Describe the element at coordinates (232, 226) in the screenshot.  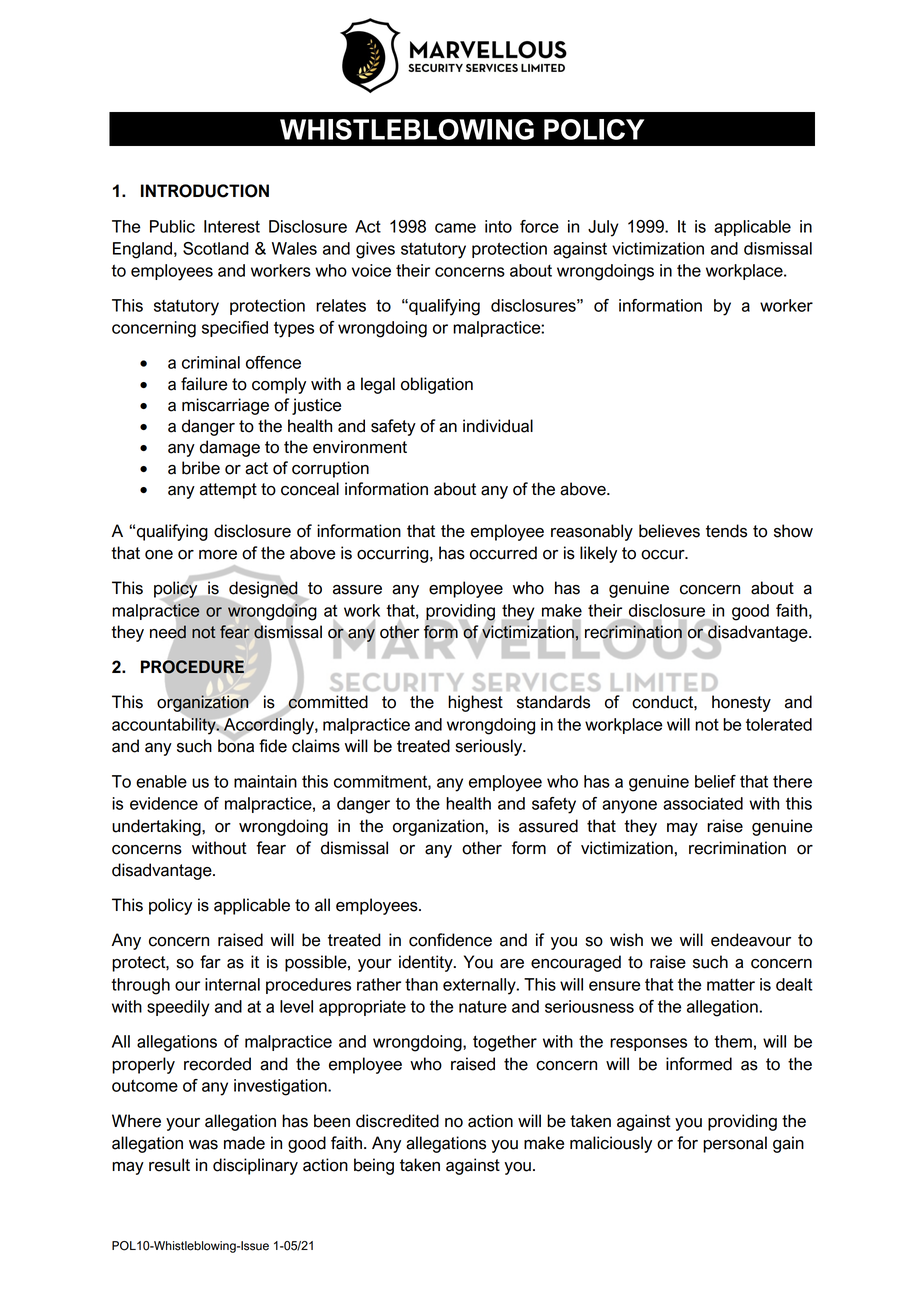
I see `Interest` at that location.
